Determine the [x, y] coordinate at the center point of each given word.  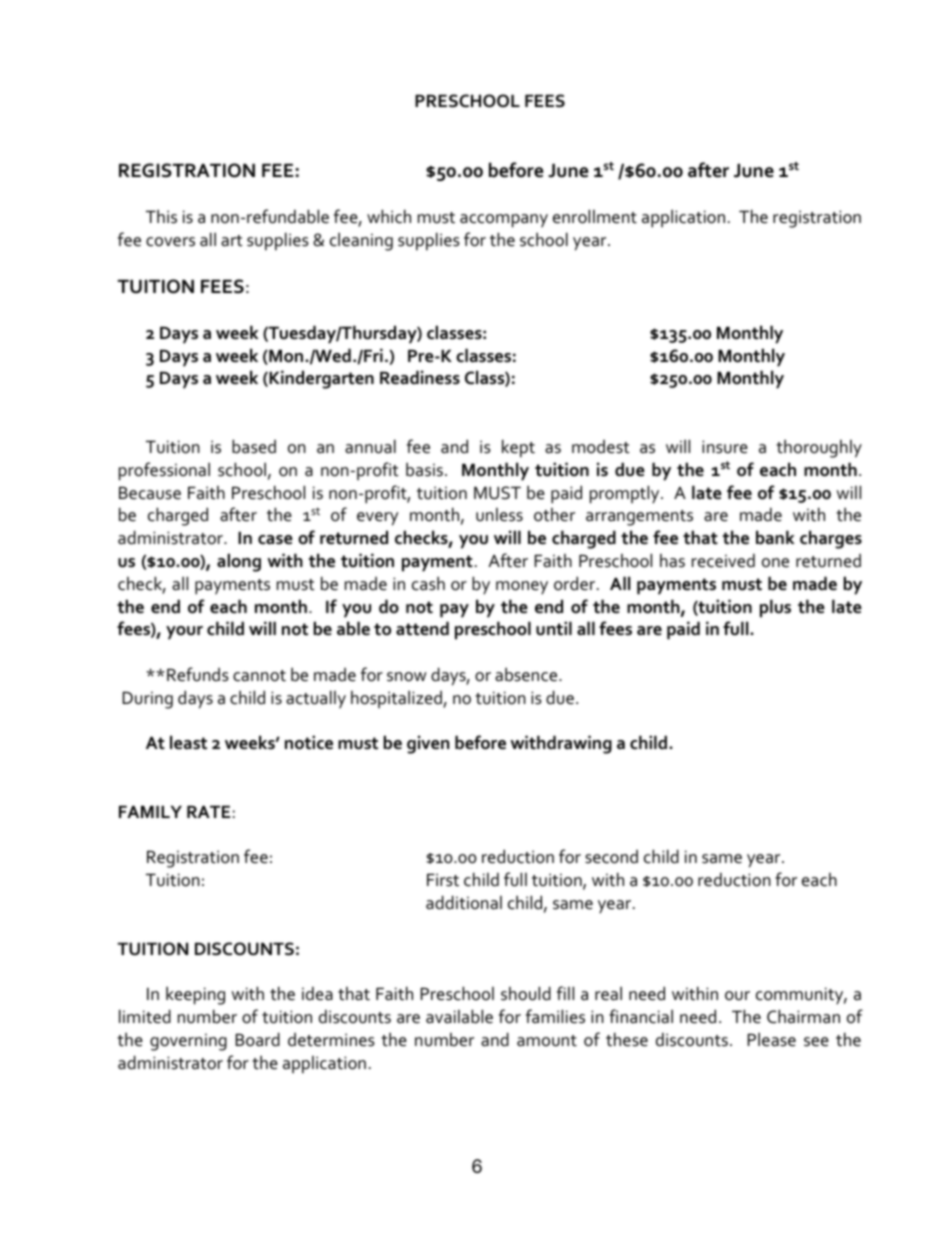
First [443, 880]
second [611, 857]
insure [725, 447]
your [184, 633]
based [254, 446]
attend [422, 628]
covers [170, 242]
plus [775, 608]
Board [257, 1039]
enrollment [595, 216]
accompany [504, 221]
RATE [208, 811]
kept [518, 448]
